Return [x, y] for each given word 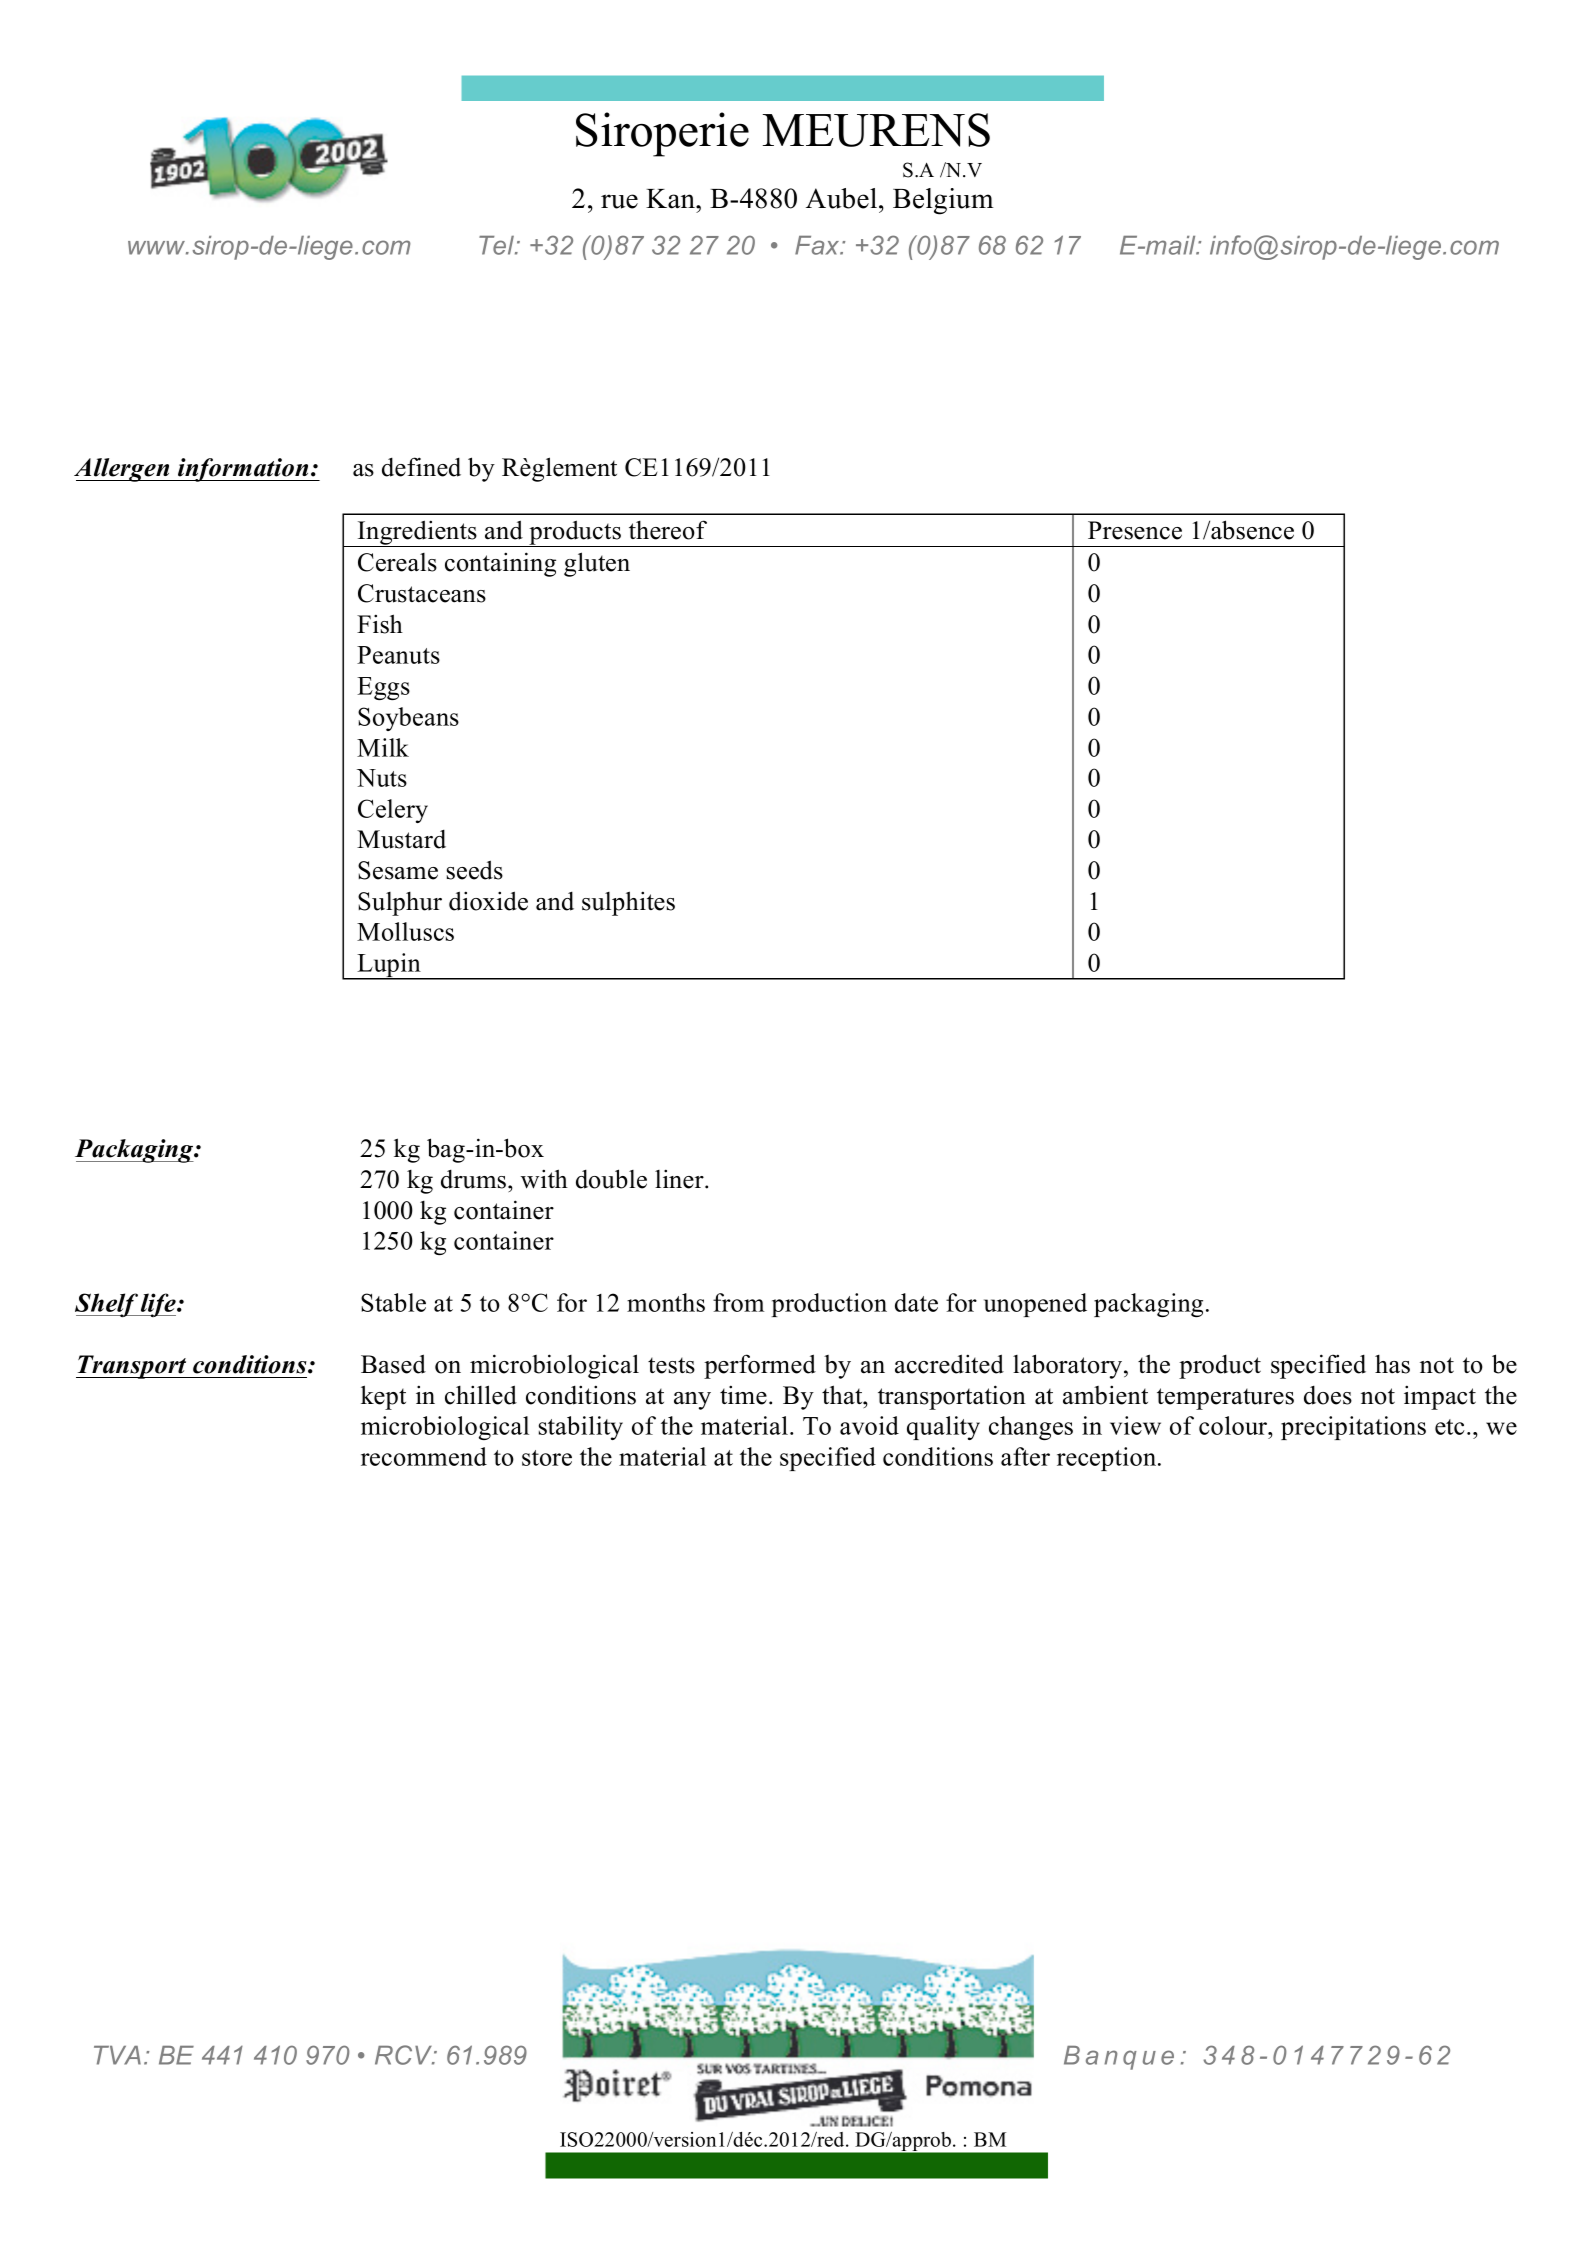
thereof [668, 530]
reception [1108, 1459]
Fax [818, 245]
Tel [498, 245]
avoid [869, 1425]
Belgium [943, 201]
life [158, 1305]
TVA [117, 2055]
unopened [1035, 1305]
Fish [380, 624]
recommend [424, 1456]
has [1392, 1364]
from [738, 1302]
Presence [1135, 530]
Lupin [389, 966]
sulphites [628, 903]
